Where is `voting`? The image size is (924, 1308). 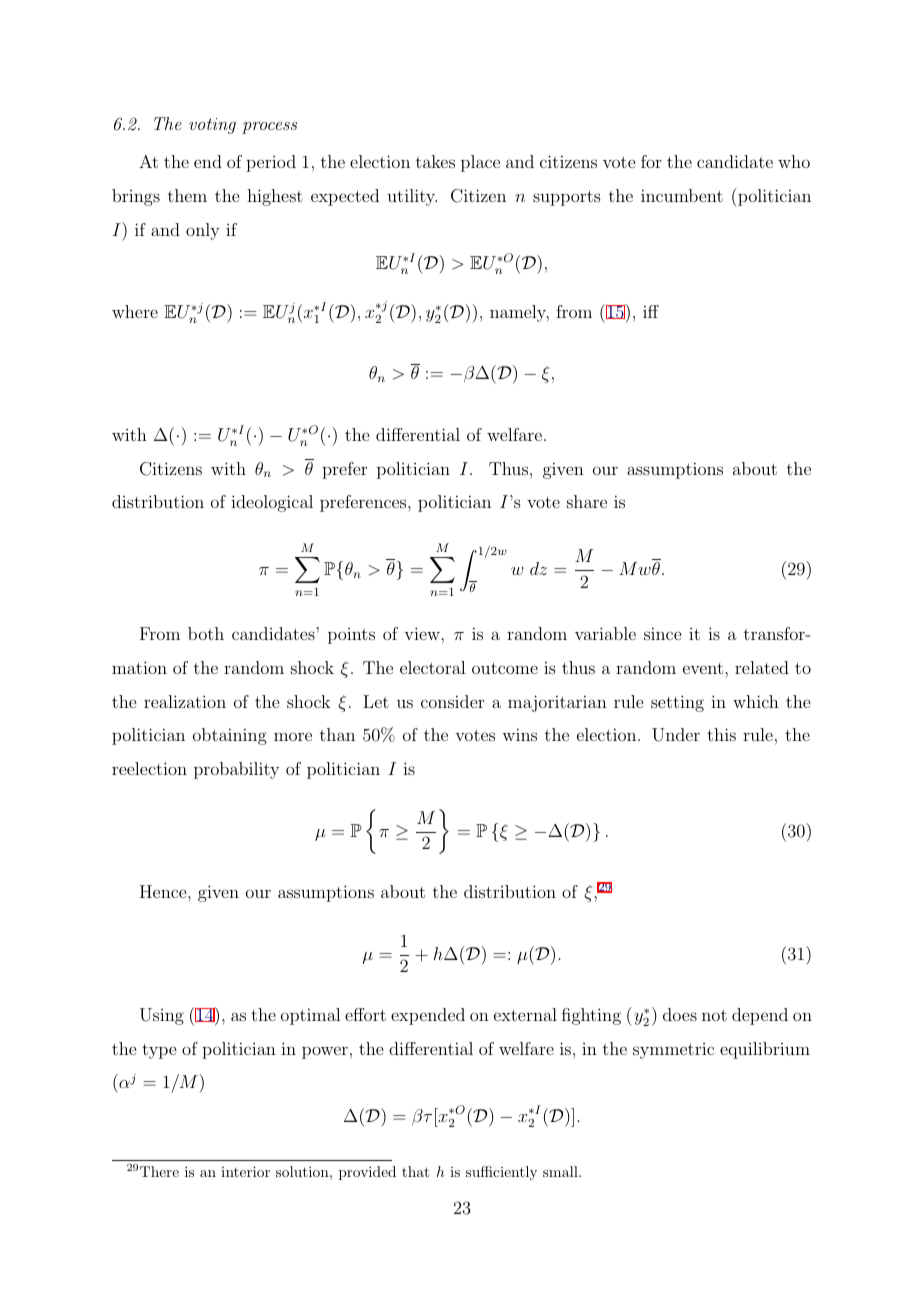 voting is located at coordinates (212, 126).
